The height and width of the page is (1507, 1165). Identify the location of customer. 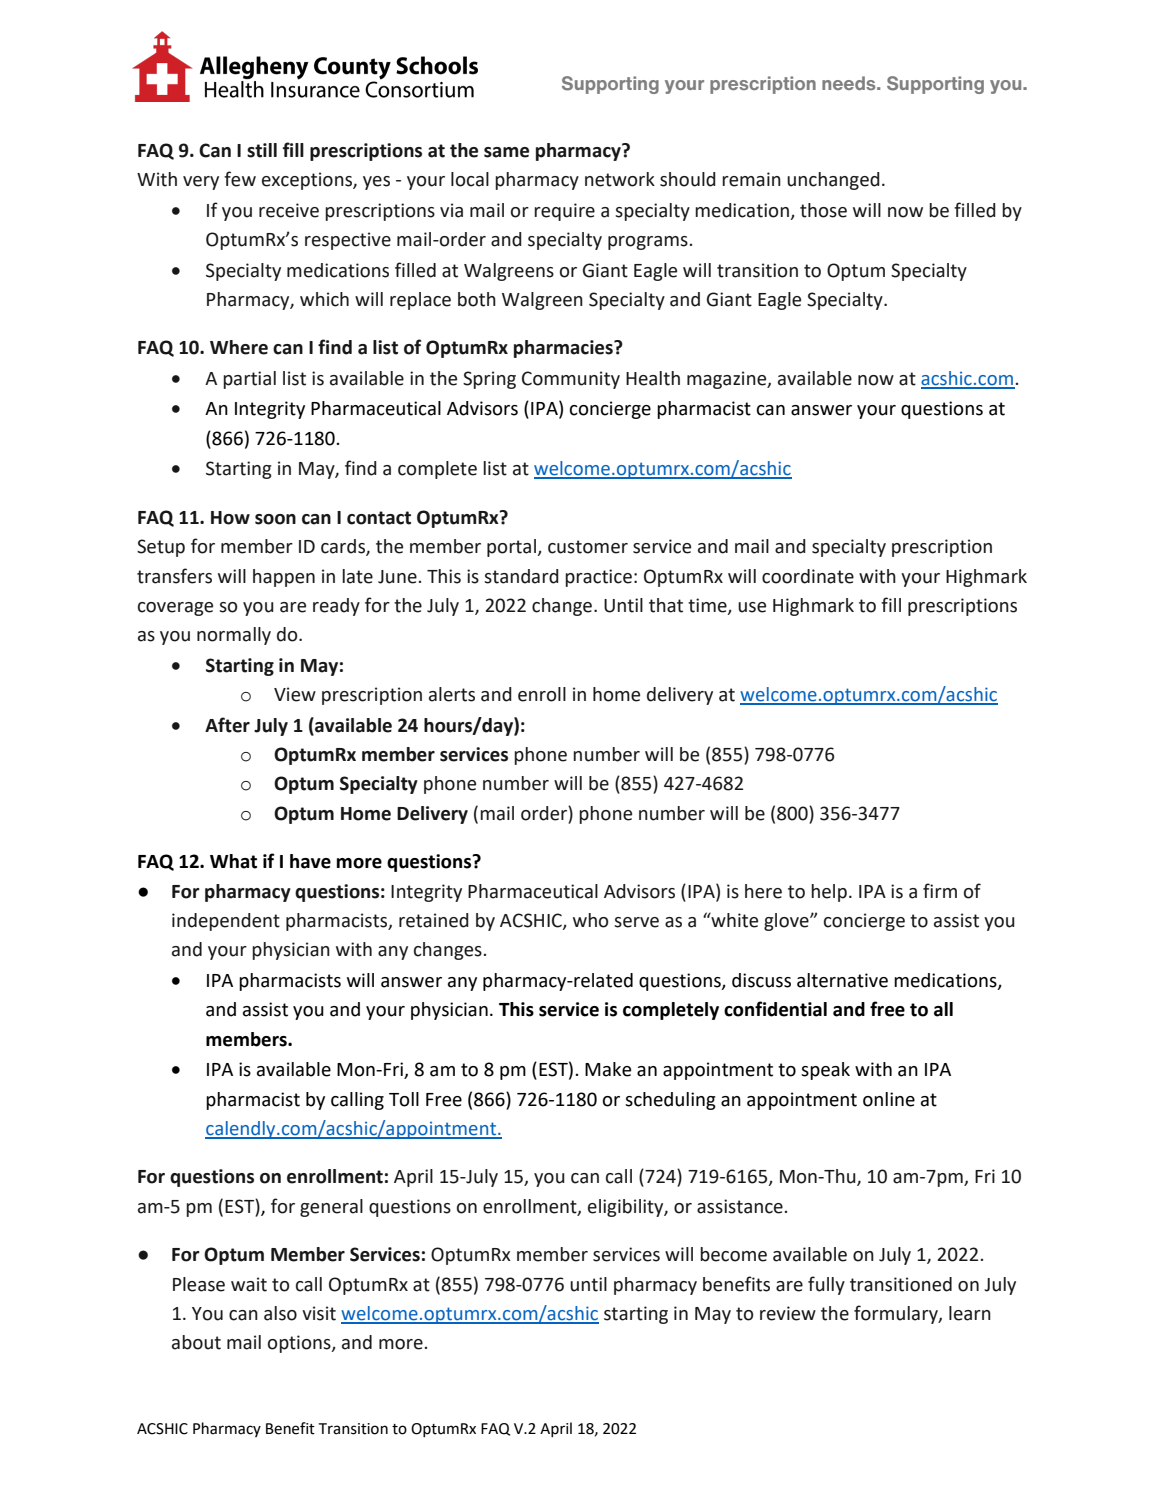
(588, 547).
